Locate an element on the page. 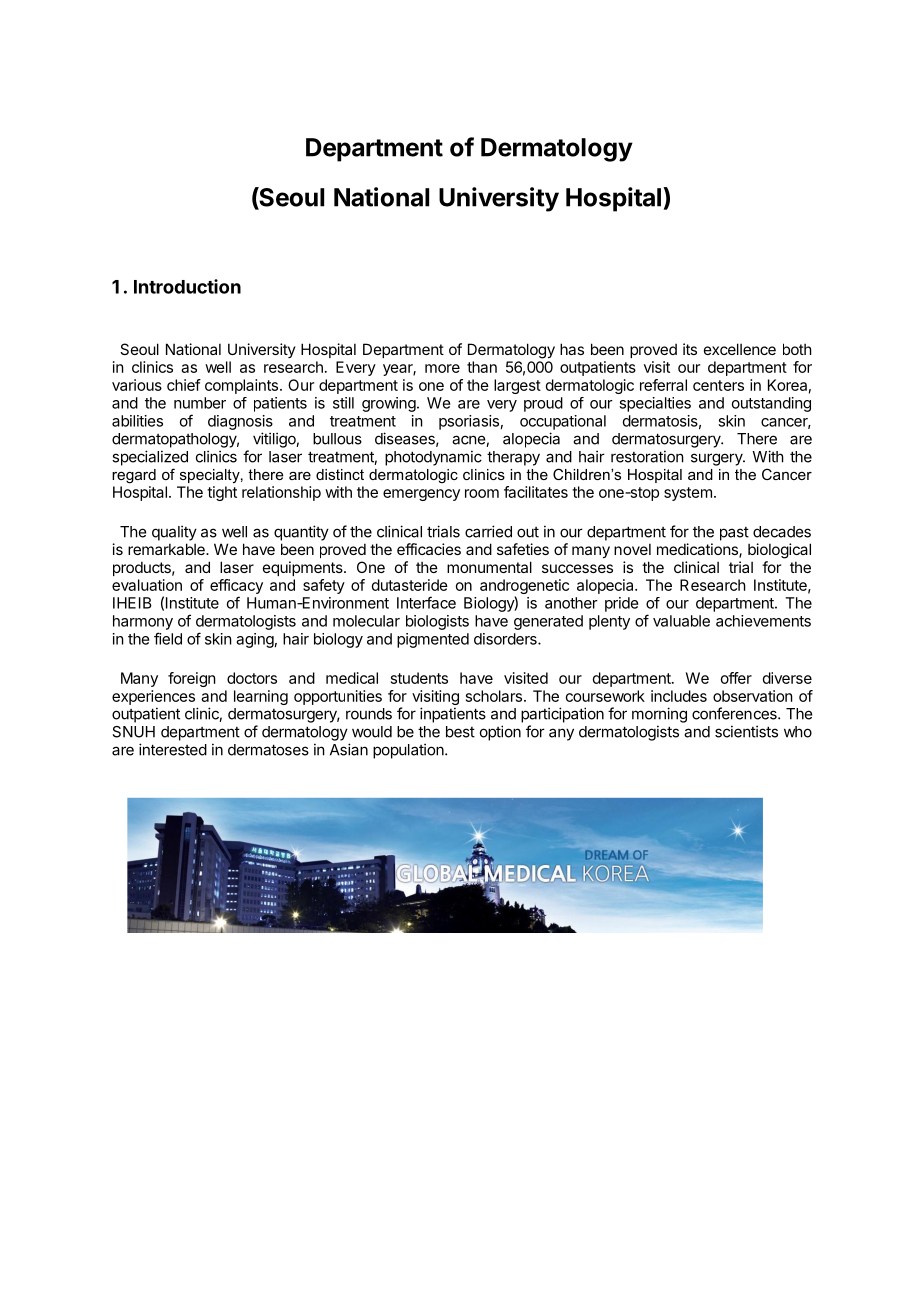 The height and width of the image is (1308, 924). restoration is located at coordinates (647, 456).
